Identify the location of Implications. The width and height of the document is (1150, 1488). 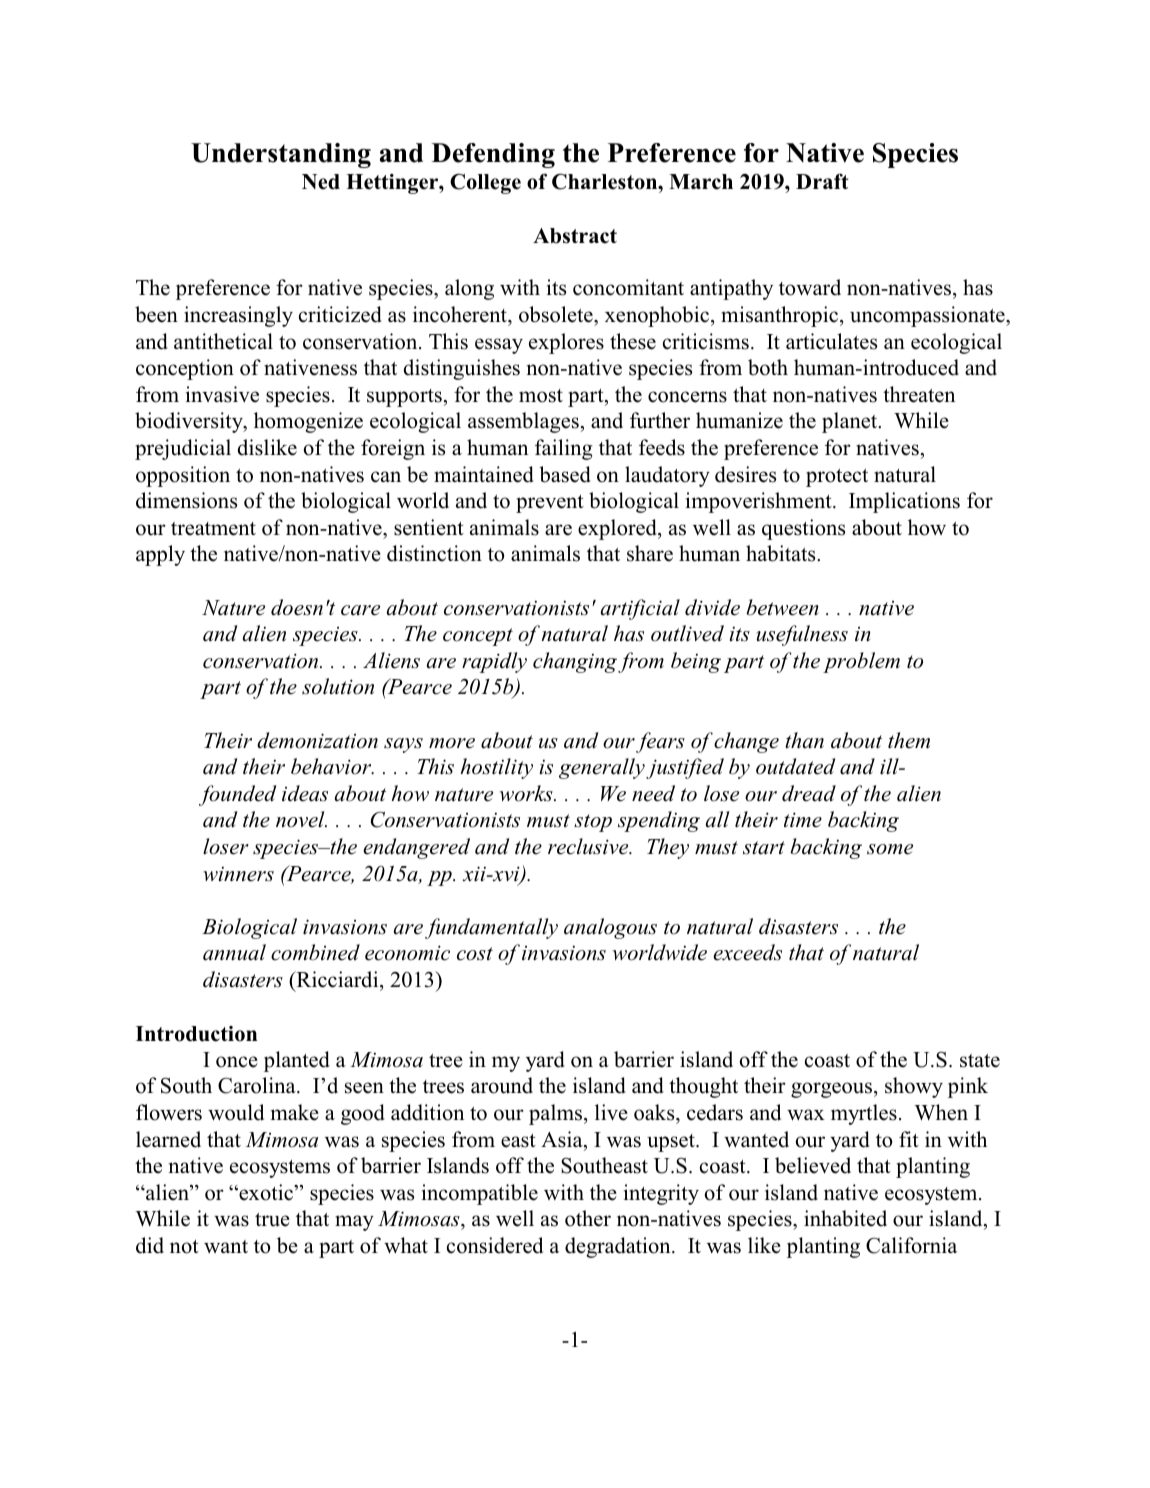
(904, 502).
